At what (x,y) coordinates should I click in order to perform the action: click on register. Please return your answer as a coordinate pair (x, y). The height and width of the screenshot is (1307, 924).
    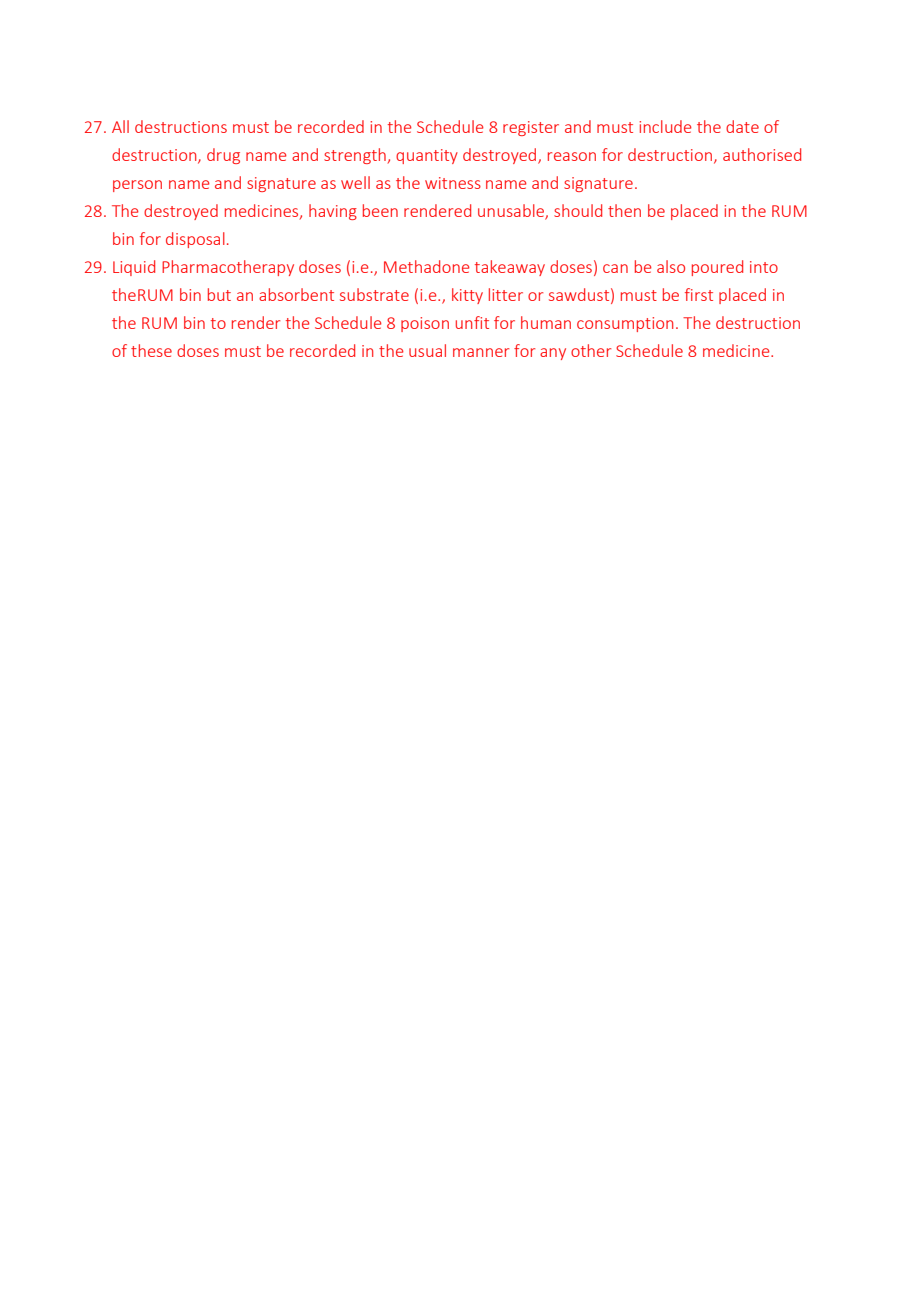
    Looking at the image, I should click on (531, 128).
